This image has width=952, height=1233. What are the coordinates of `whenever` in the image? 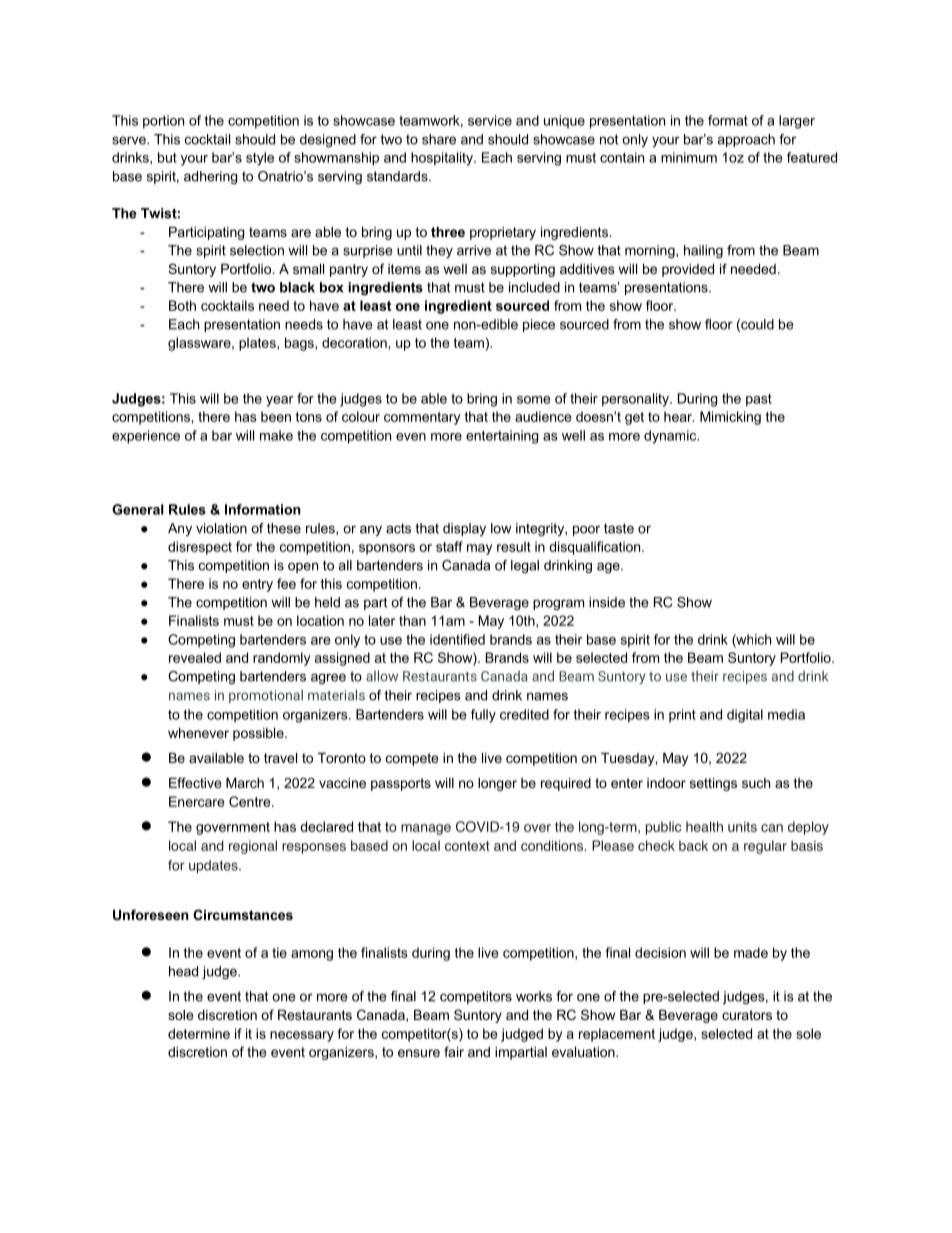 It's located at (198, 733).
